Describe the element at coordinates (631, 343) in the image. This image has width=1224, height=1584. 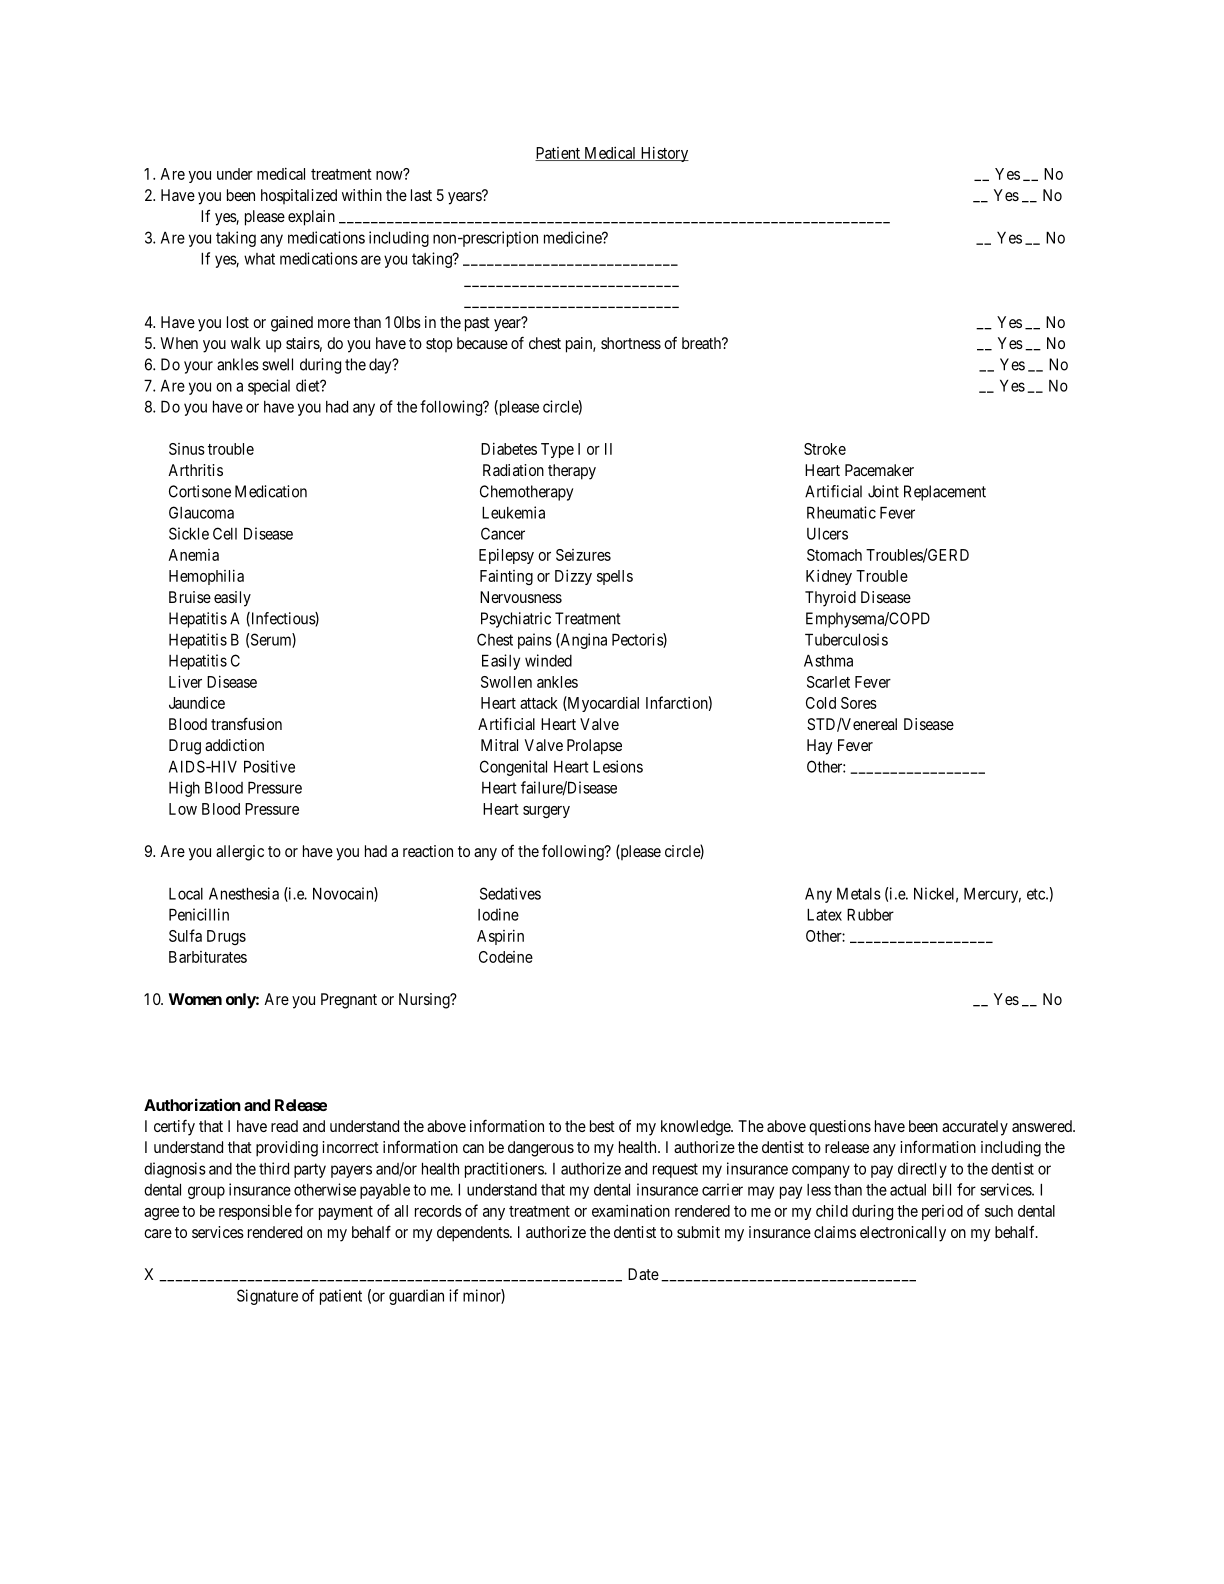
I see `shortness` at that location.
